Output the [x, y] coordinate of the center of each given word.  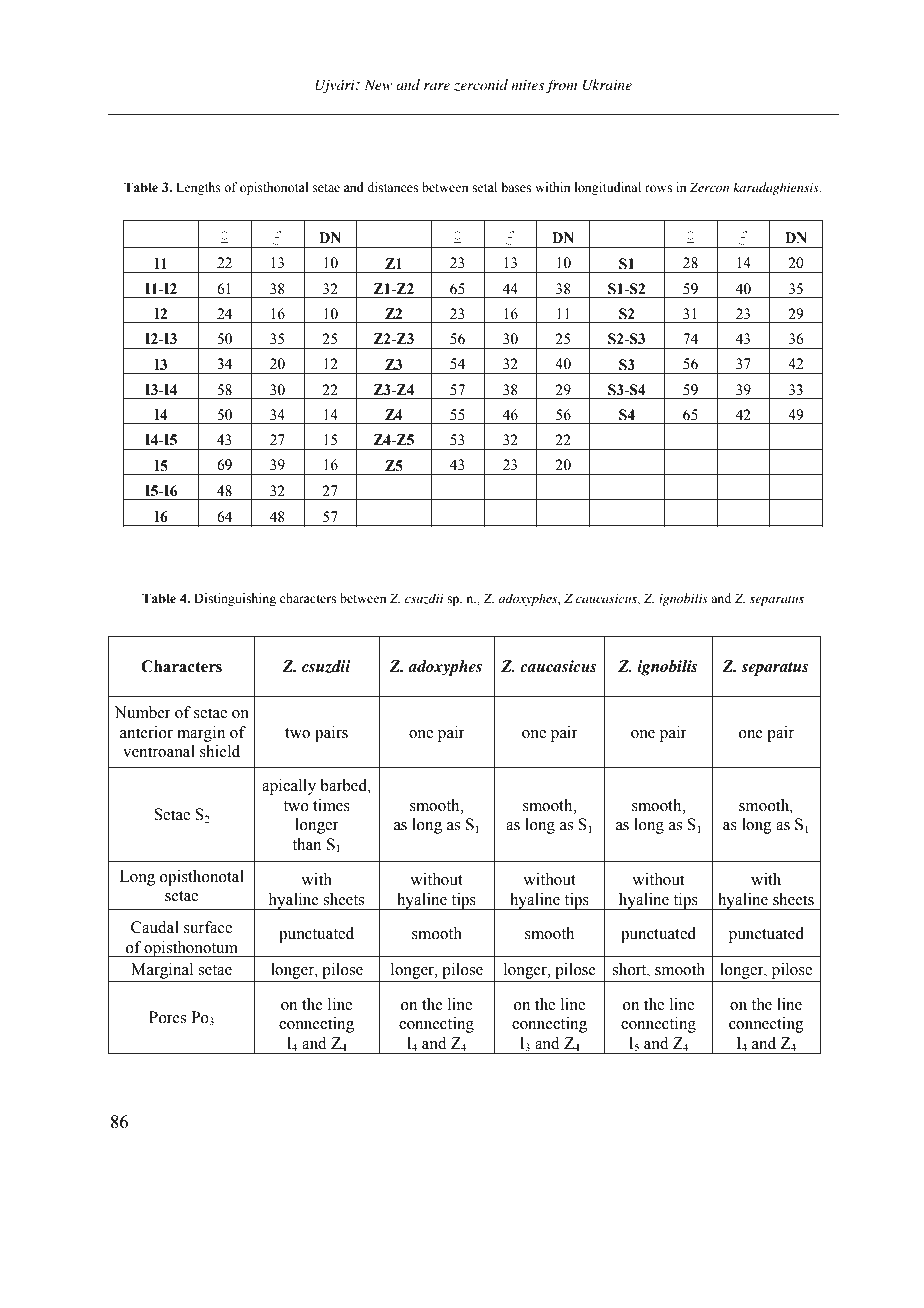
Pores [167, 1017]
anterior [146, 732]
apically [289, 787]
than [306, 844]
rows [658, 189]
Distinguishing [235, 599]
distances [392, 187]
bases [516, 187]
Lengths [198, 188]
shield [220, 751]
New [378, 84]
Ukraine [607, 85]
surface [208, 927]
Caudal [155, 927]
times [331, 805]
